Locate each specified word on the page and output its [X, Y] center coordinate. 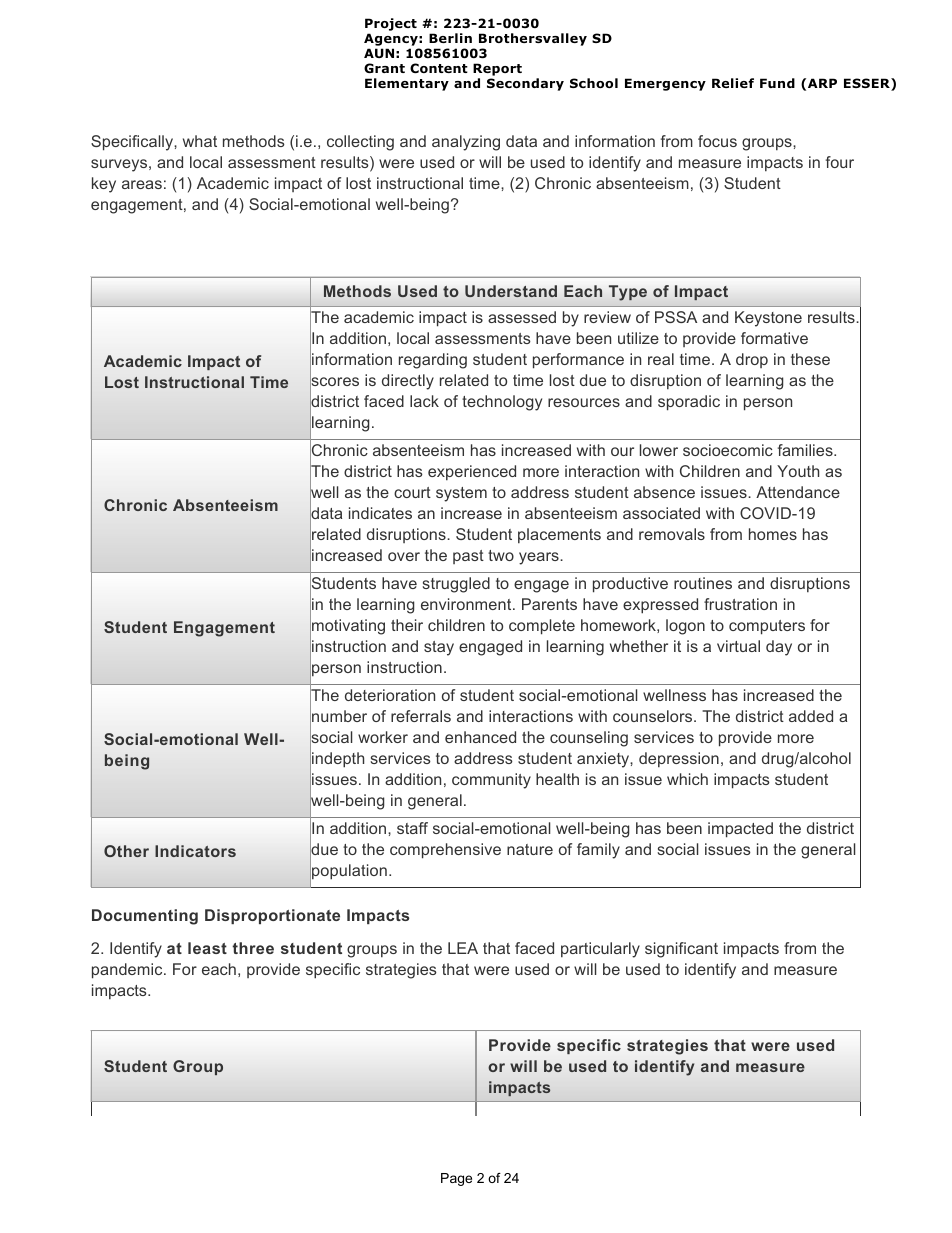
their [407, 625]
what [200, 141]
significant [681, 950]
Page [456, 1179]
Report [497, 69]
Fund [777, 83]
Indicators [195, 851]
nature [530, 849]
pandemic [128, 971]
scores [334, 382]
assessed [522, 317]
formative [774, 338]
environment [467, 604]
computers [767, 627]
